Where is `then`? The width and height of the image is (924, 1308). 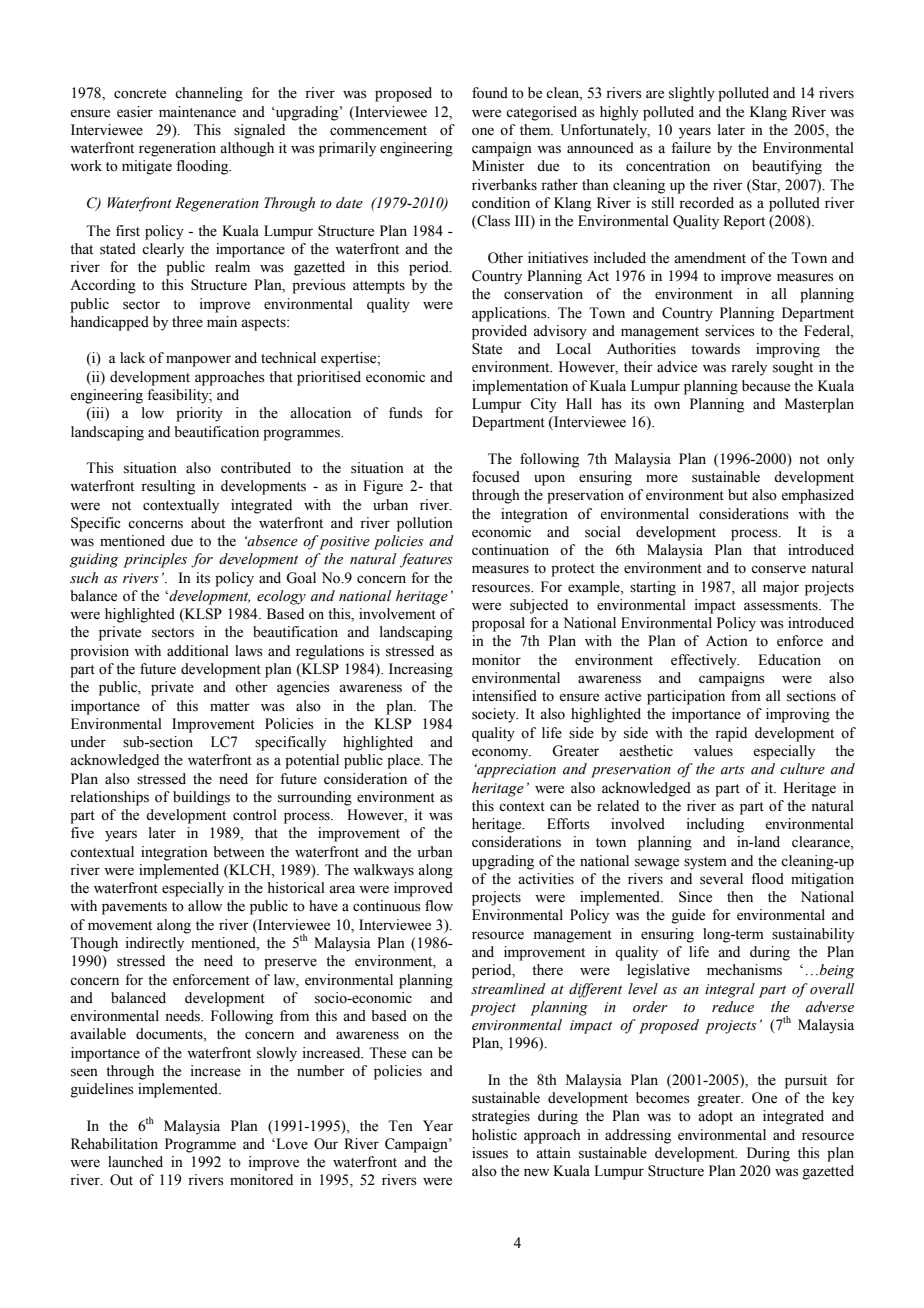 then is located at coordinates (740, 897).
